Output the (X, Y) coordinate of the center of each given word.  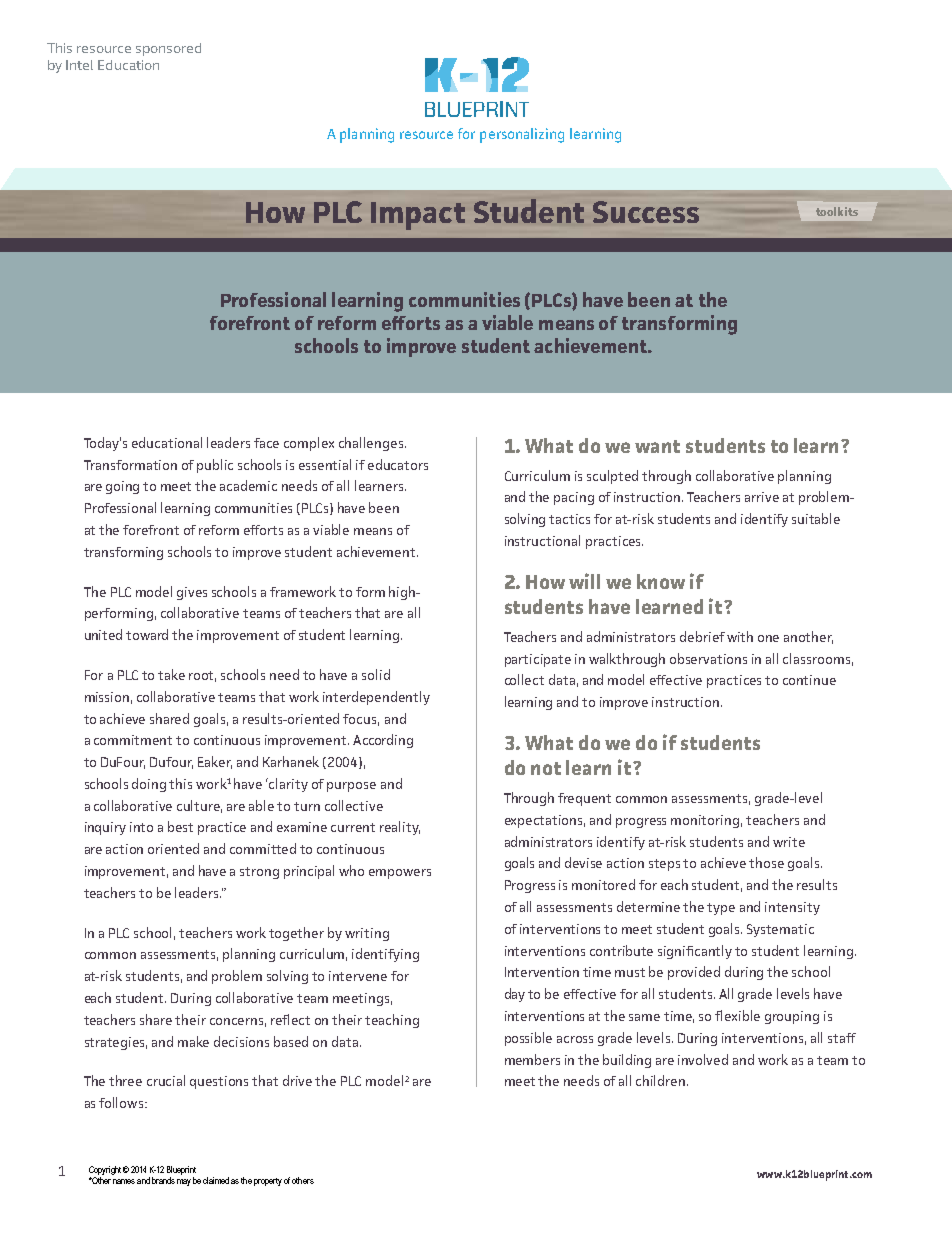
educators (398, 464)
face (266, 443)
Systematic (780, 930)
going (122, 487)
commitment (133, 740)
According (383, 741)
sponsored (168, 49)
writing (367, 934)
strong (259, 873)
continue (809, 680)
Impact (418, 216)
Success (646, 212)
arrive (762, 497)
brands (163, 1180)
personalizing (522, 135)
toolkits (837, 211)
